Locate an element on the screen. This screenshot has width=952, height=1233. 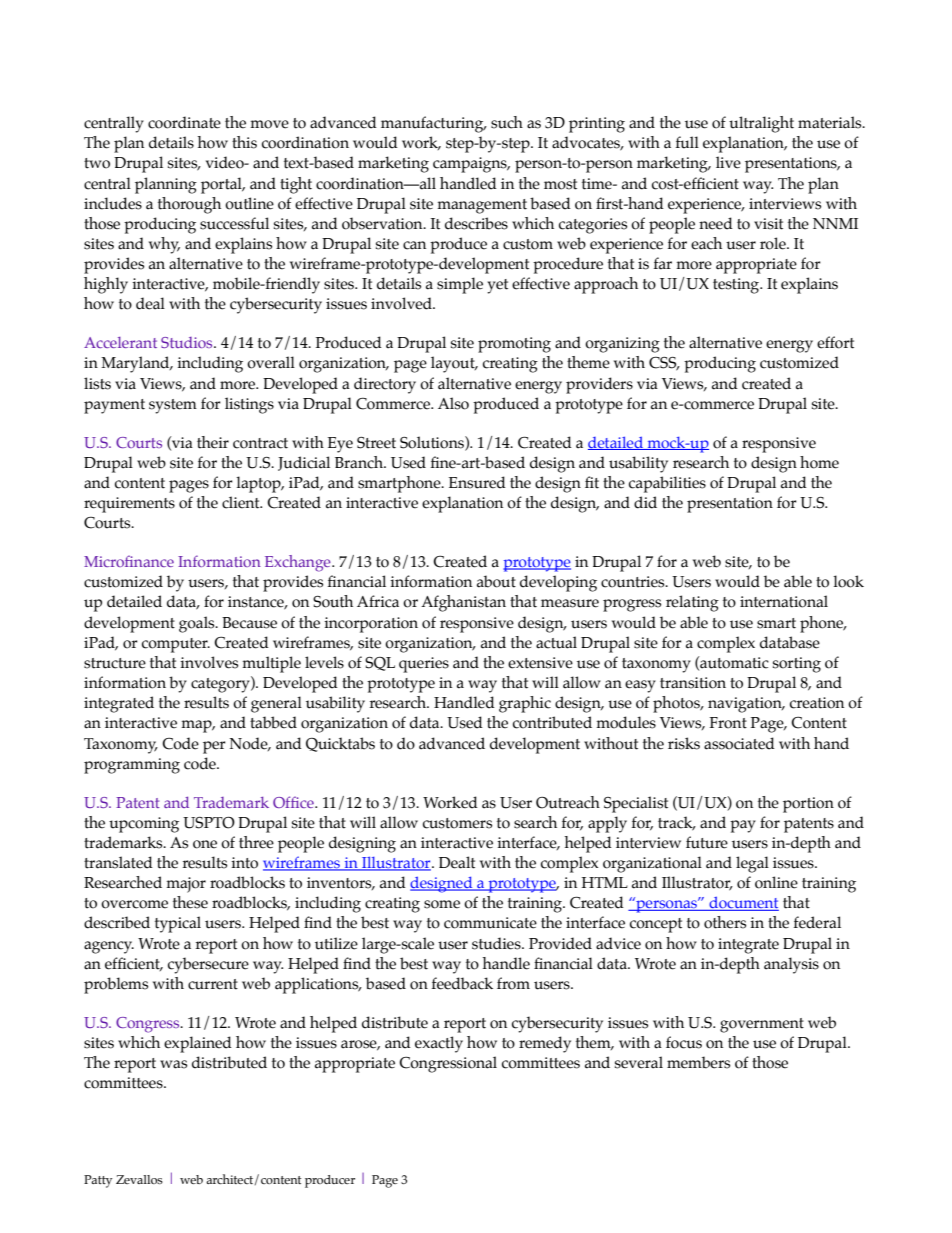
home is located at coordinates (819, 462).
